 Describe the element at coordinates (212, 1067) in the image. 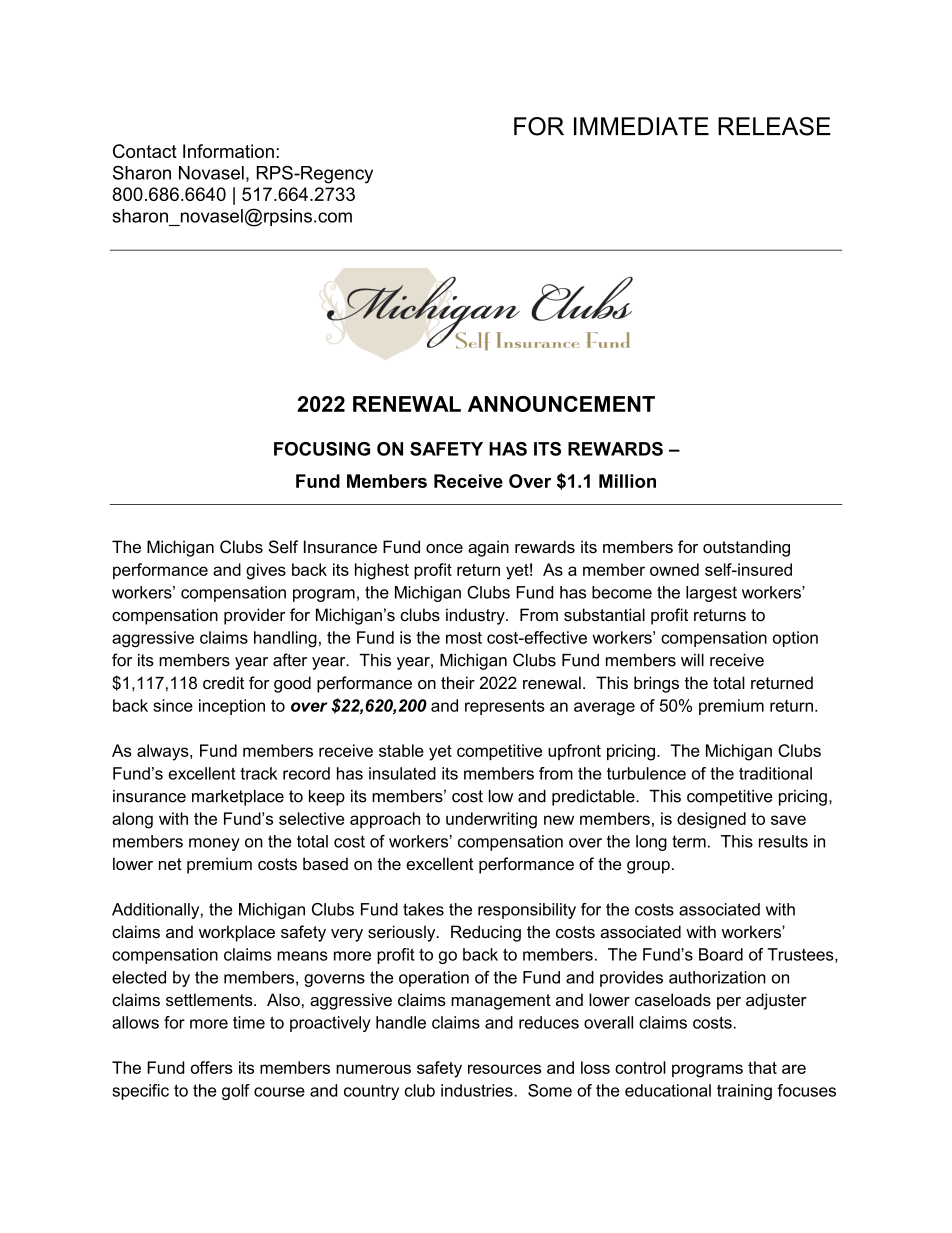

I see `offers` at that location.
